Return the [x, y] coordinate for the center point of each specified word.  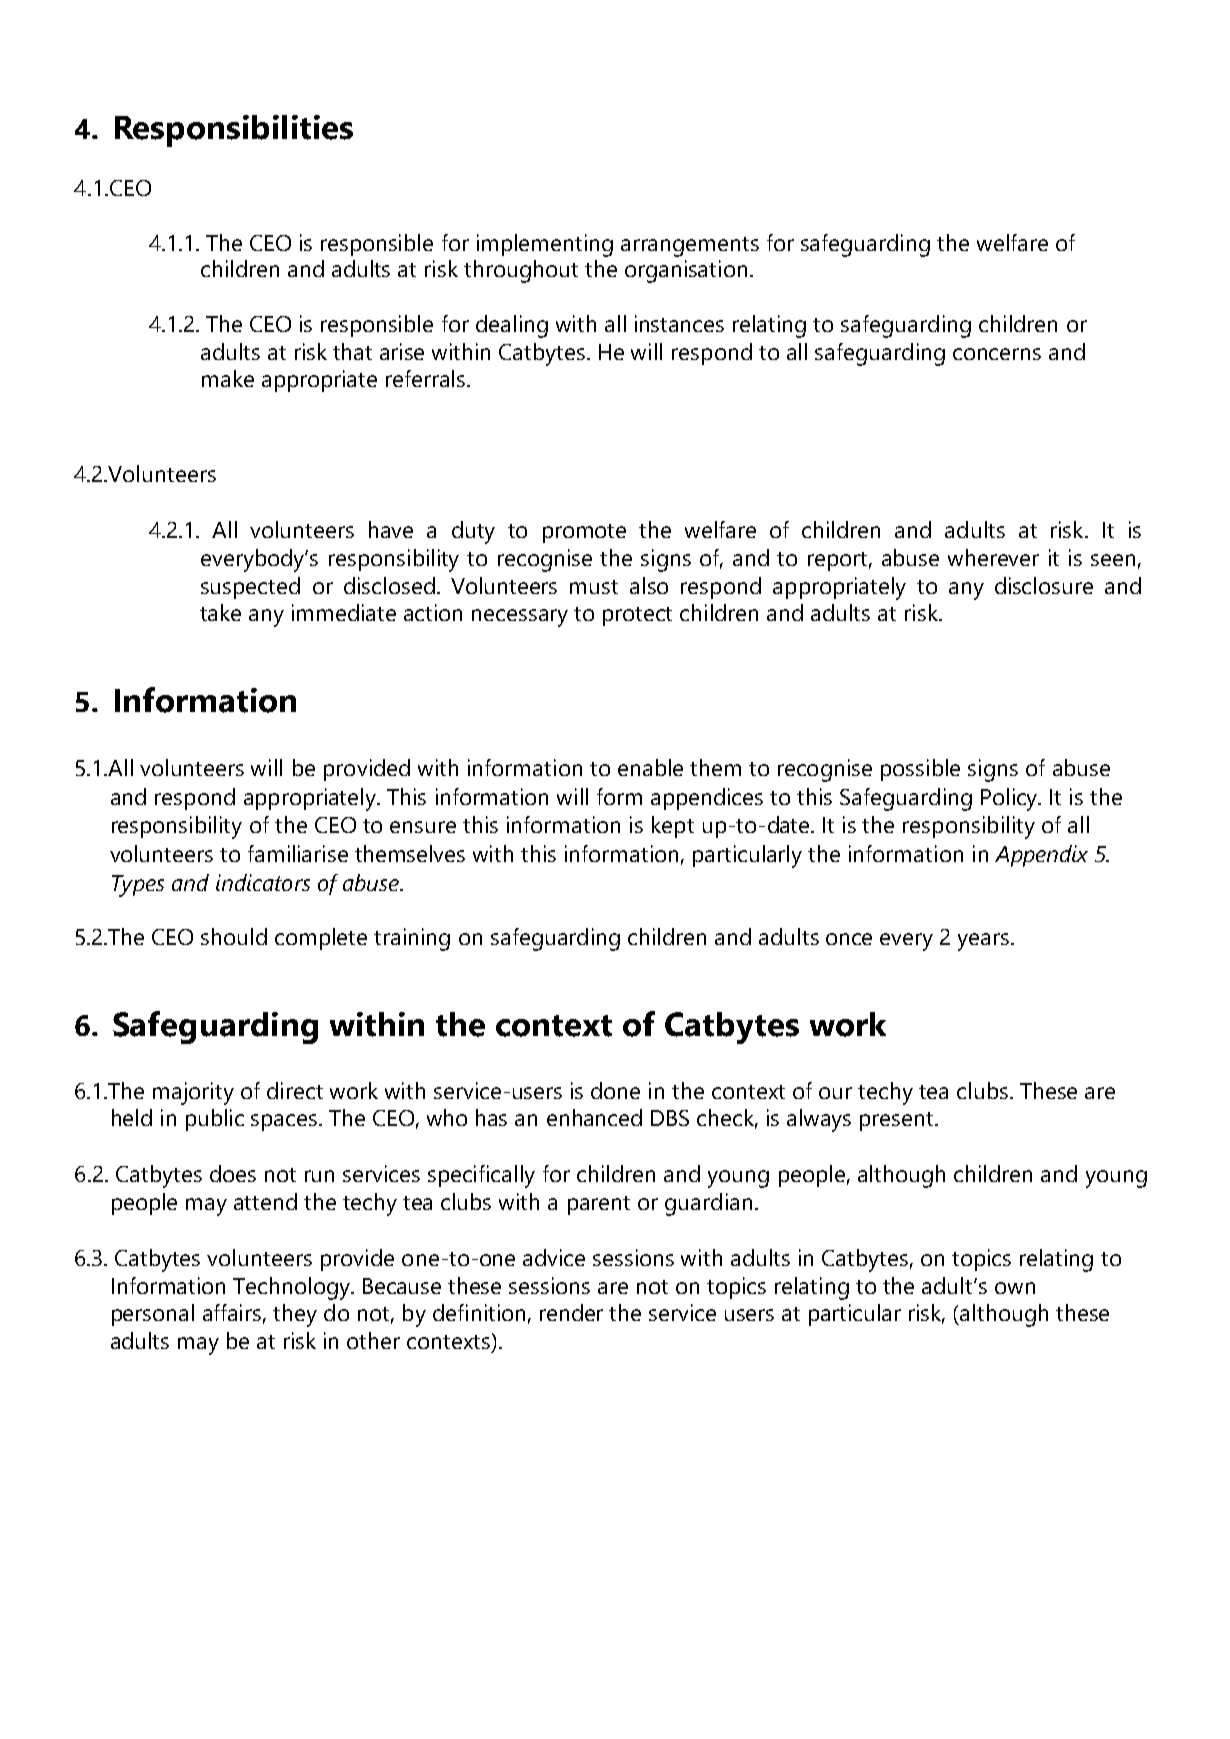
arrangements [690, 247]
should [234, 936]
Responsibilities [234, 131]
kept [673, 827]
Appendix [1041, 856]
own [1015, 1288]
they [295, 1315]
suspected [250, 588]
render [571, 1312]
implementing [545, 245]
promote [584, 533]
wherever [993, 557]
